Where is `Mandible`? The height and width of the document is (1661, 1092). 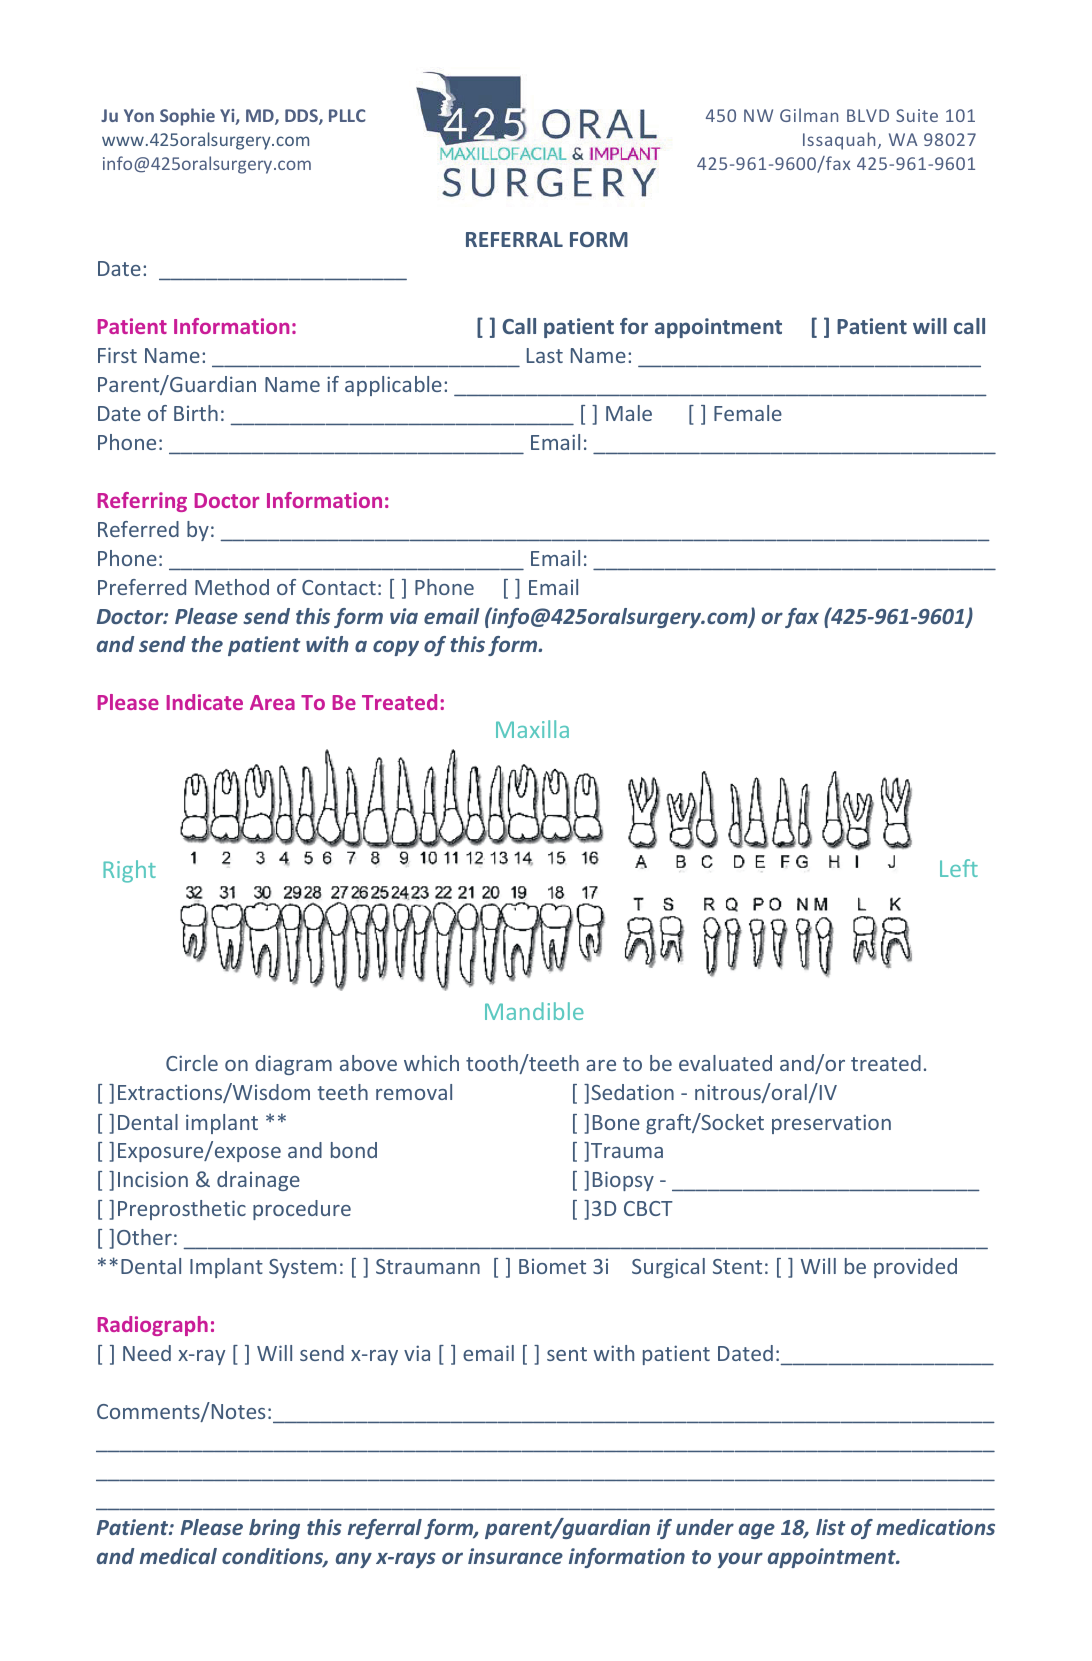 Mandible is located at coordinates (534, 1011).
